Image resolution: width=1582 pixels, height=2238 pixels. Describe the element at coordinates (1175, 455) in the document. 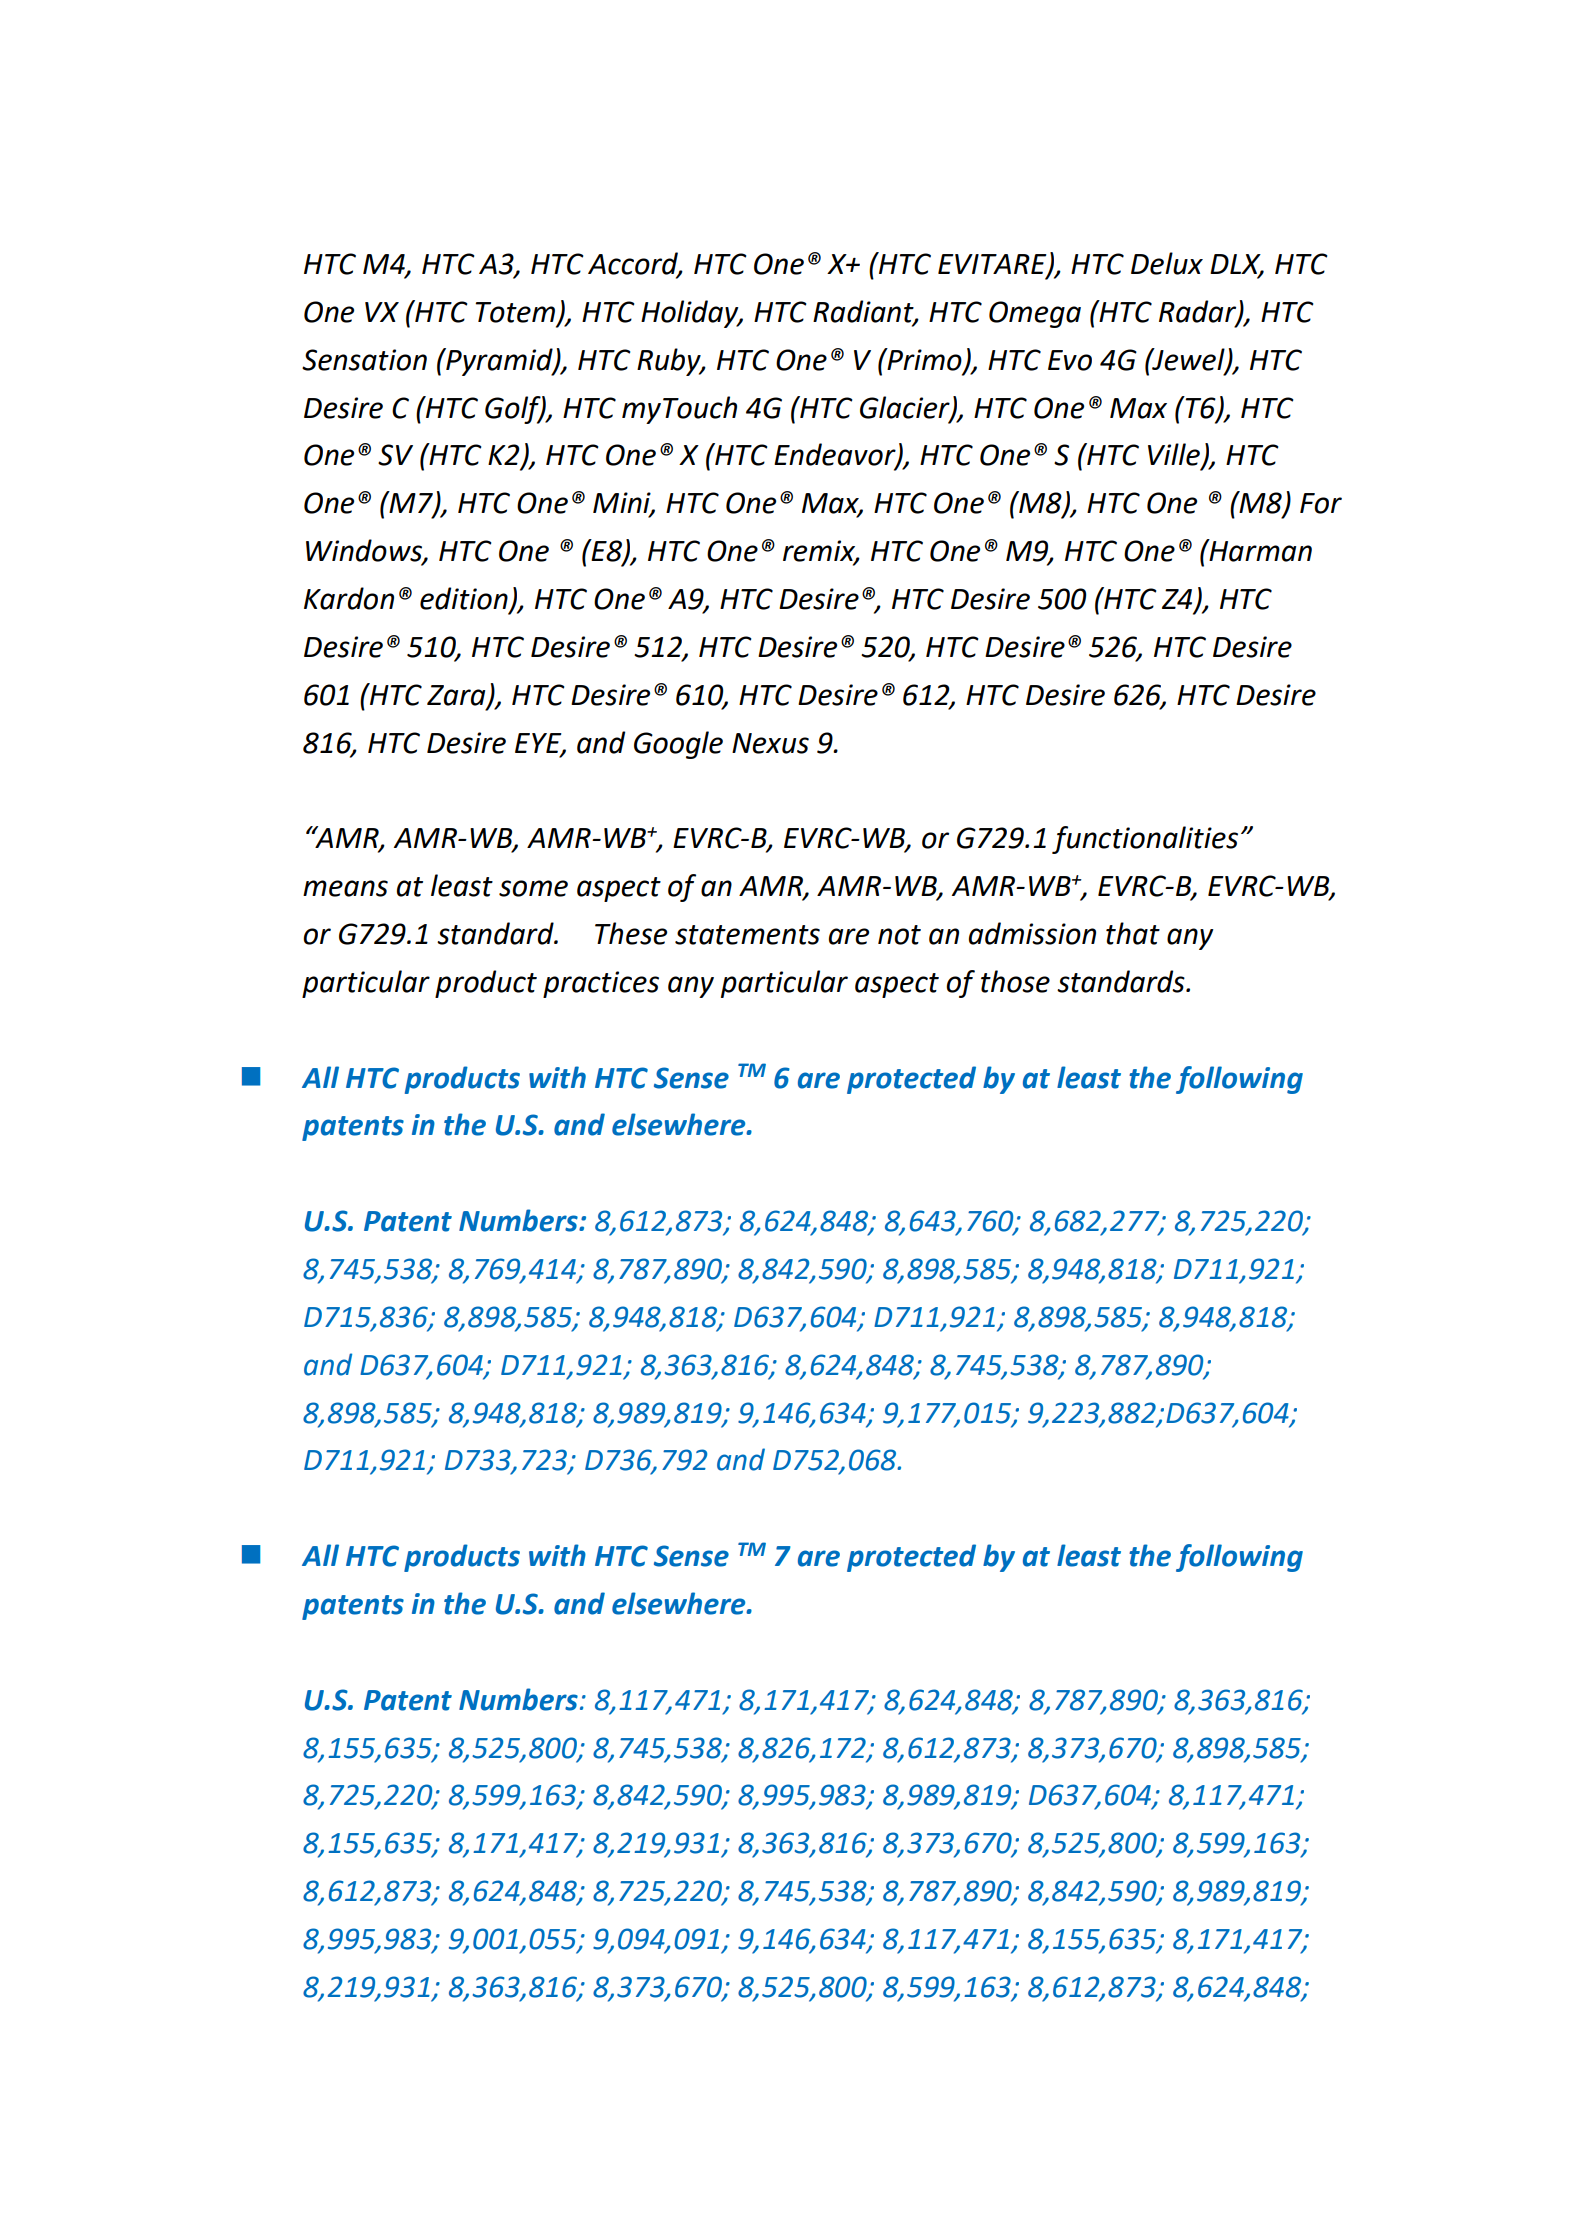

I see `Ville` at that location.
